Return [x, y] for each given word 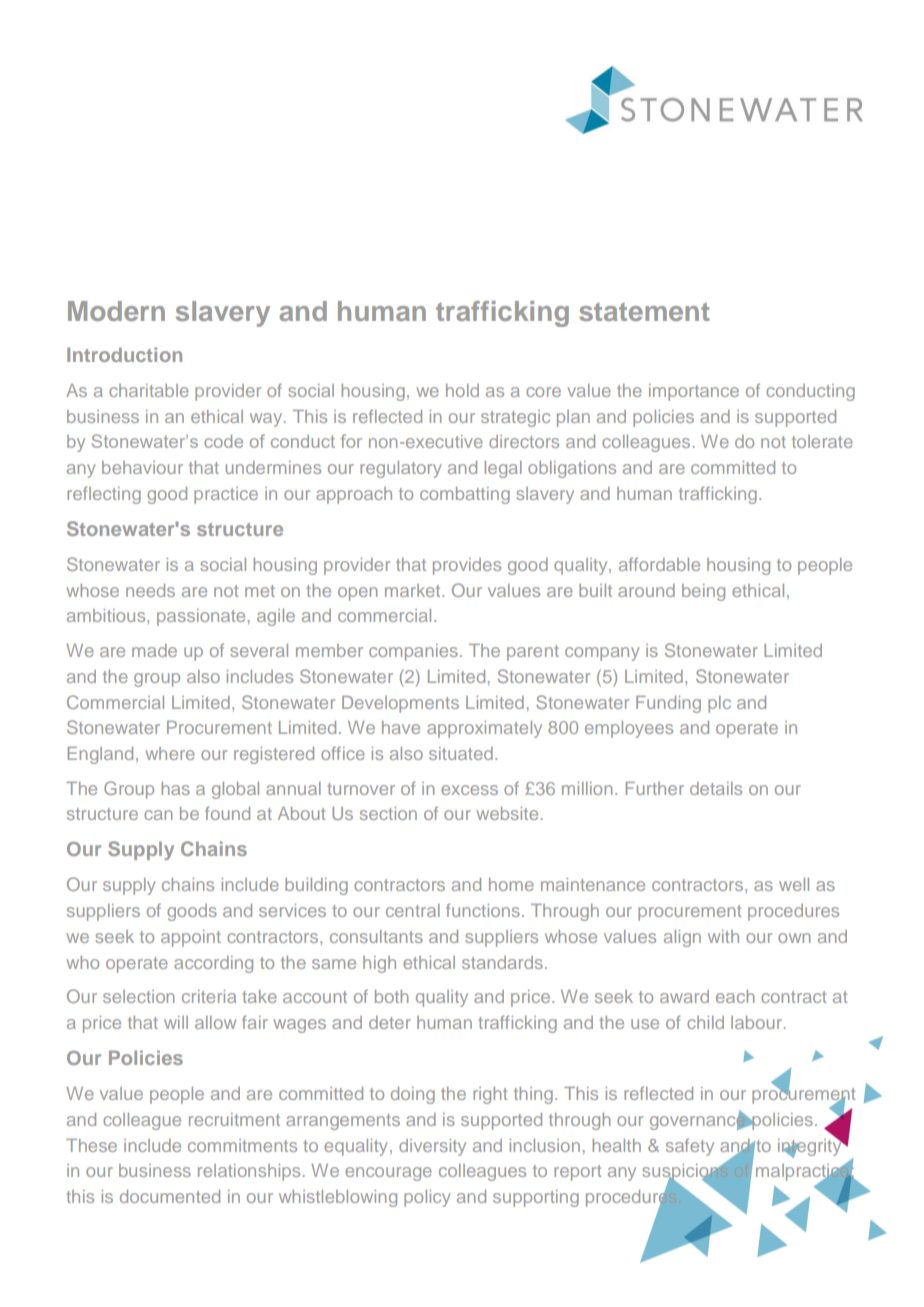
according [213, 964]
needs [150, 590]
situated [461, 753]
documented [170, 1196]
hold [462, 390]
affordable [659, 564]
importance [694, 392]
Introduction [124, 354]
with [723, 936]
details [716, 788]
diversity [432, 1147]
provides [467, 566]
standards [502, 962]
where [170, 753]
